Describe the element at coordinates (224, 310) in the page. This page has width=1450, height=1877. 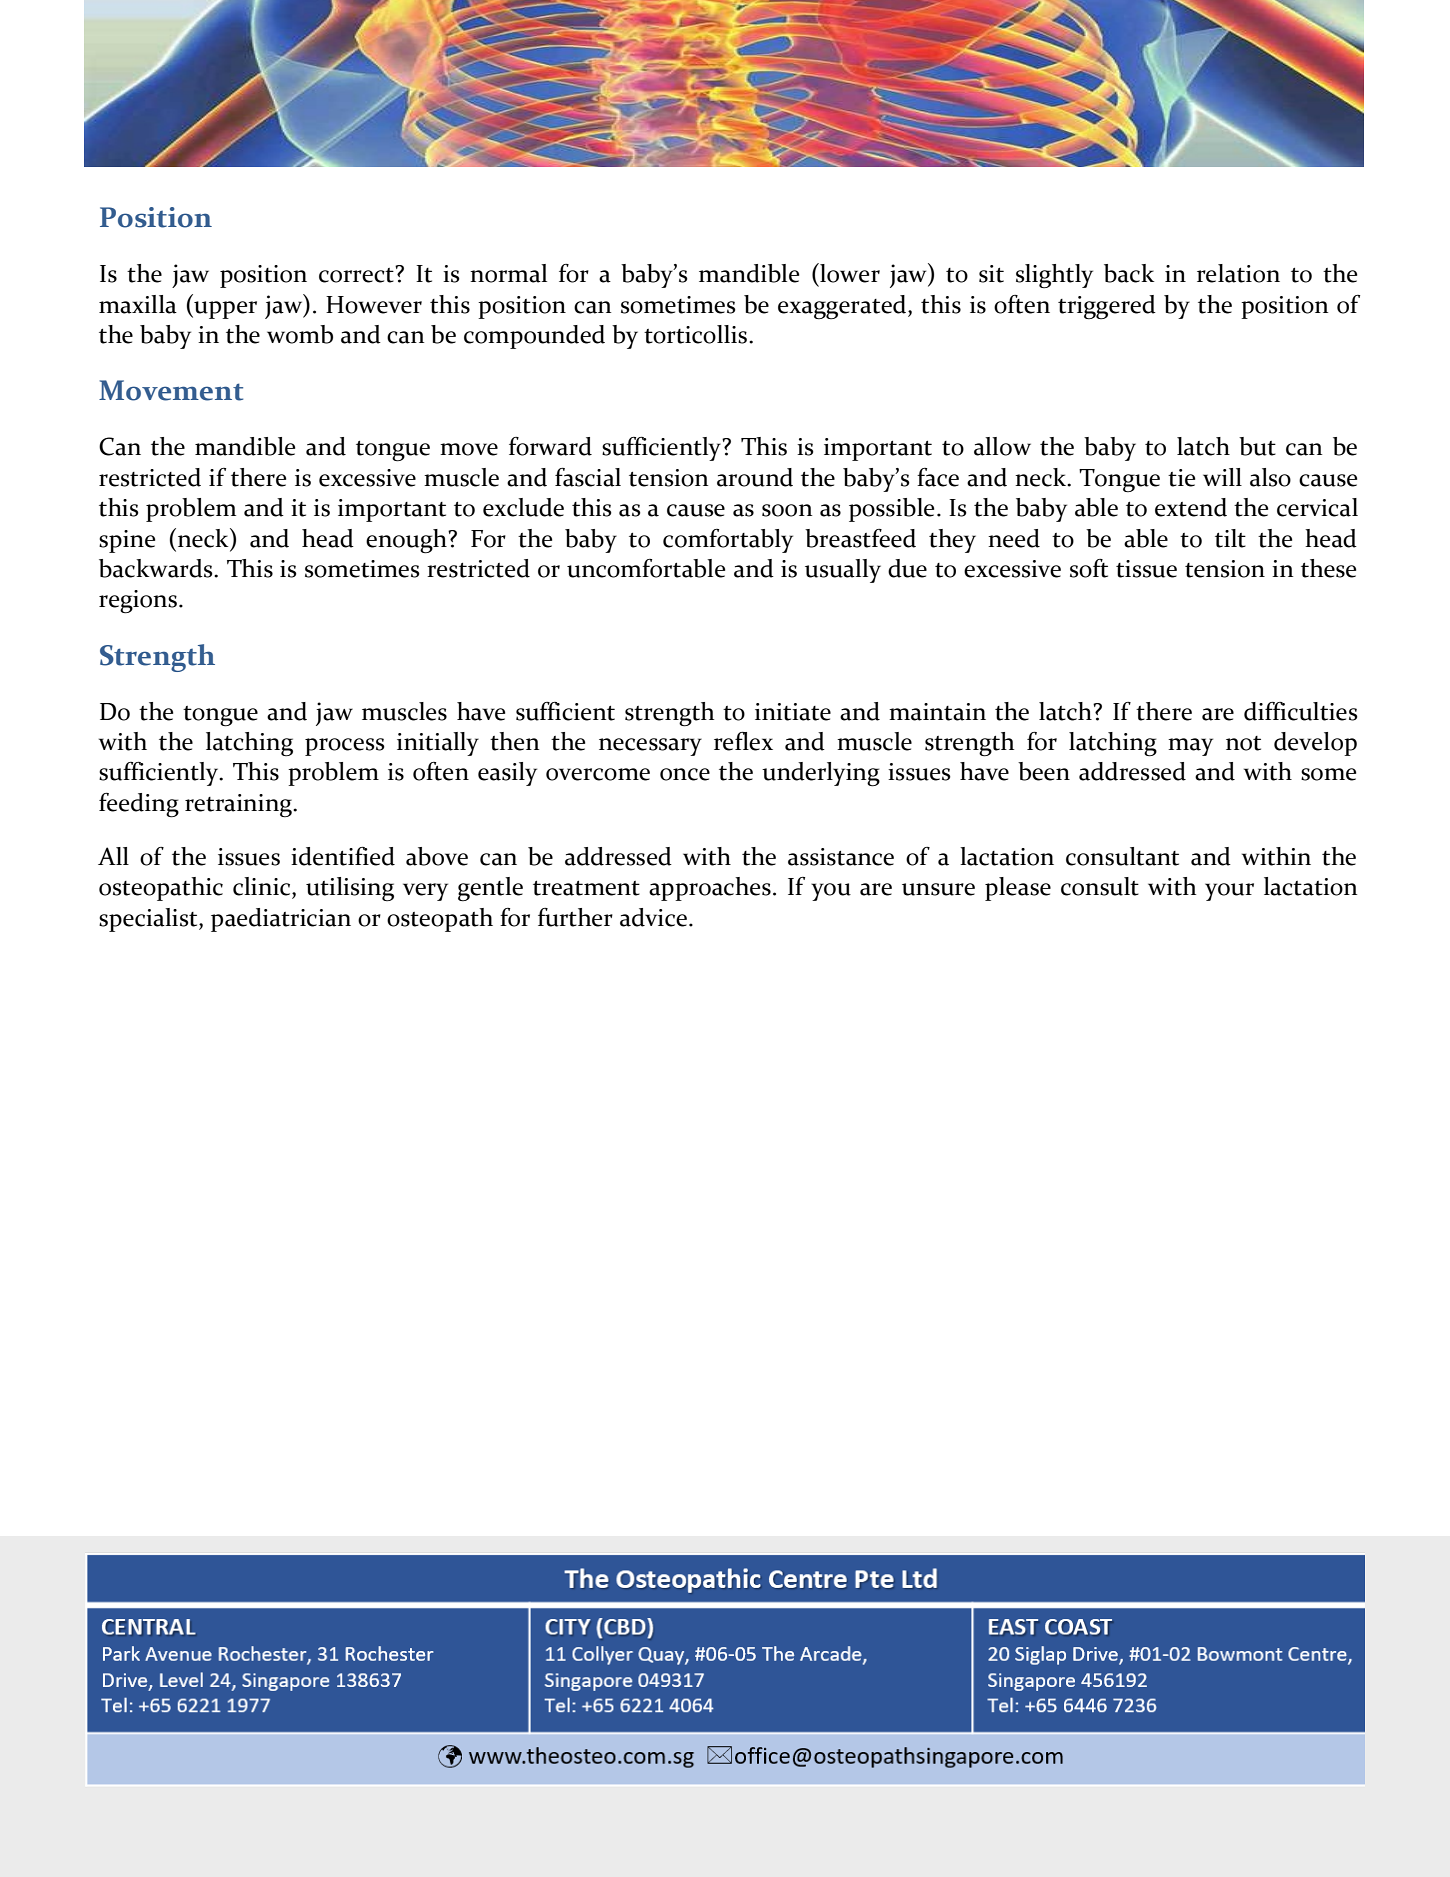
I see `upper` at that location.
